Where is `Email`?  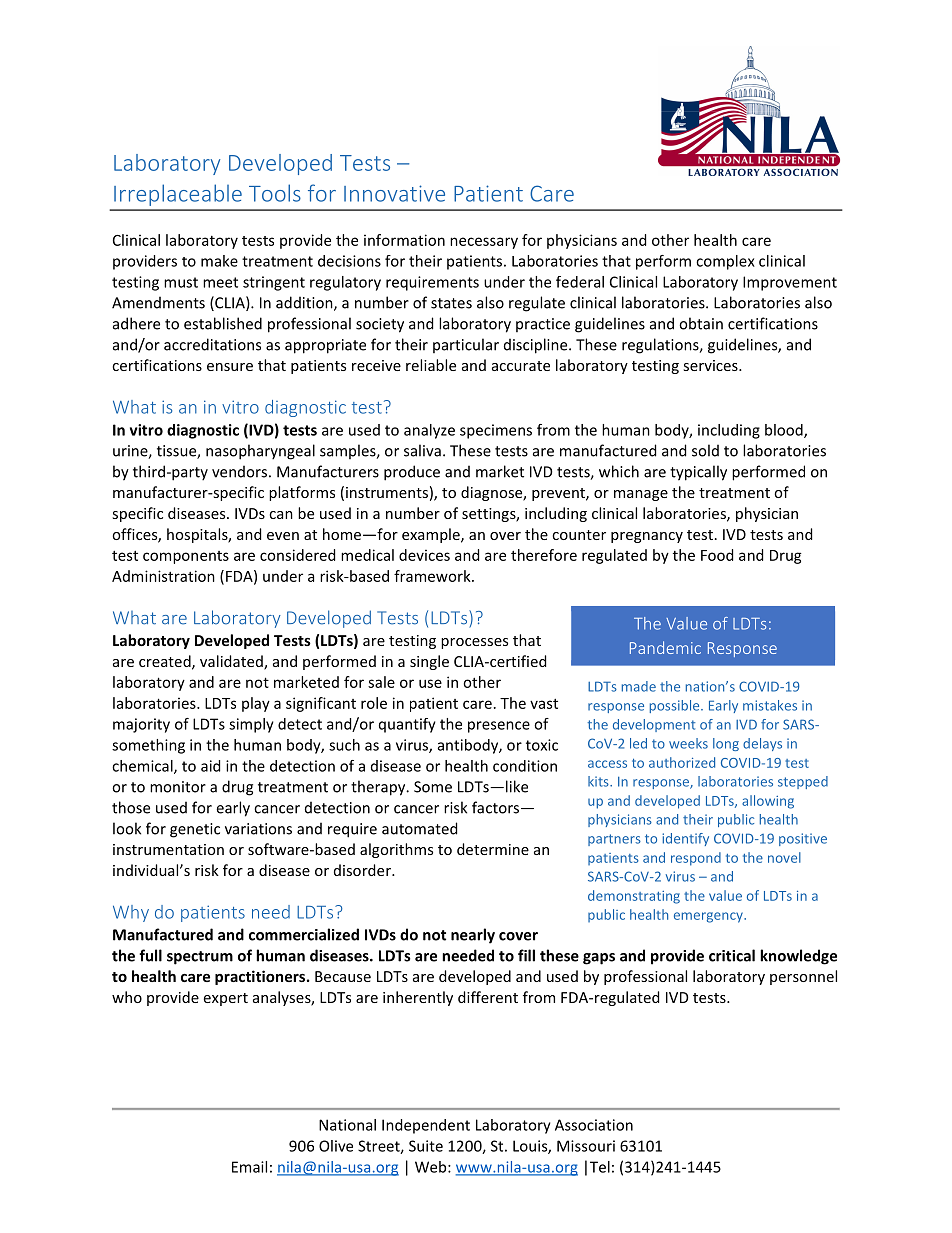
Email is located at coordinates (249, 1167).
